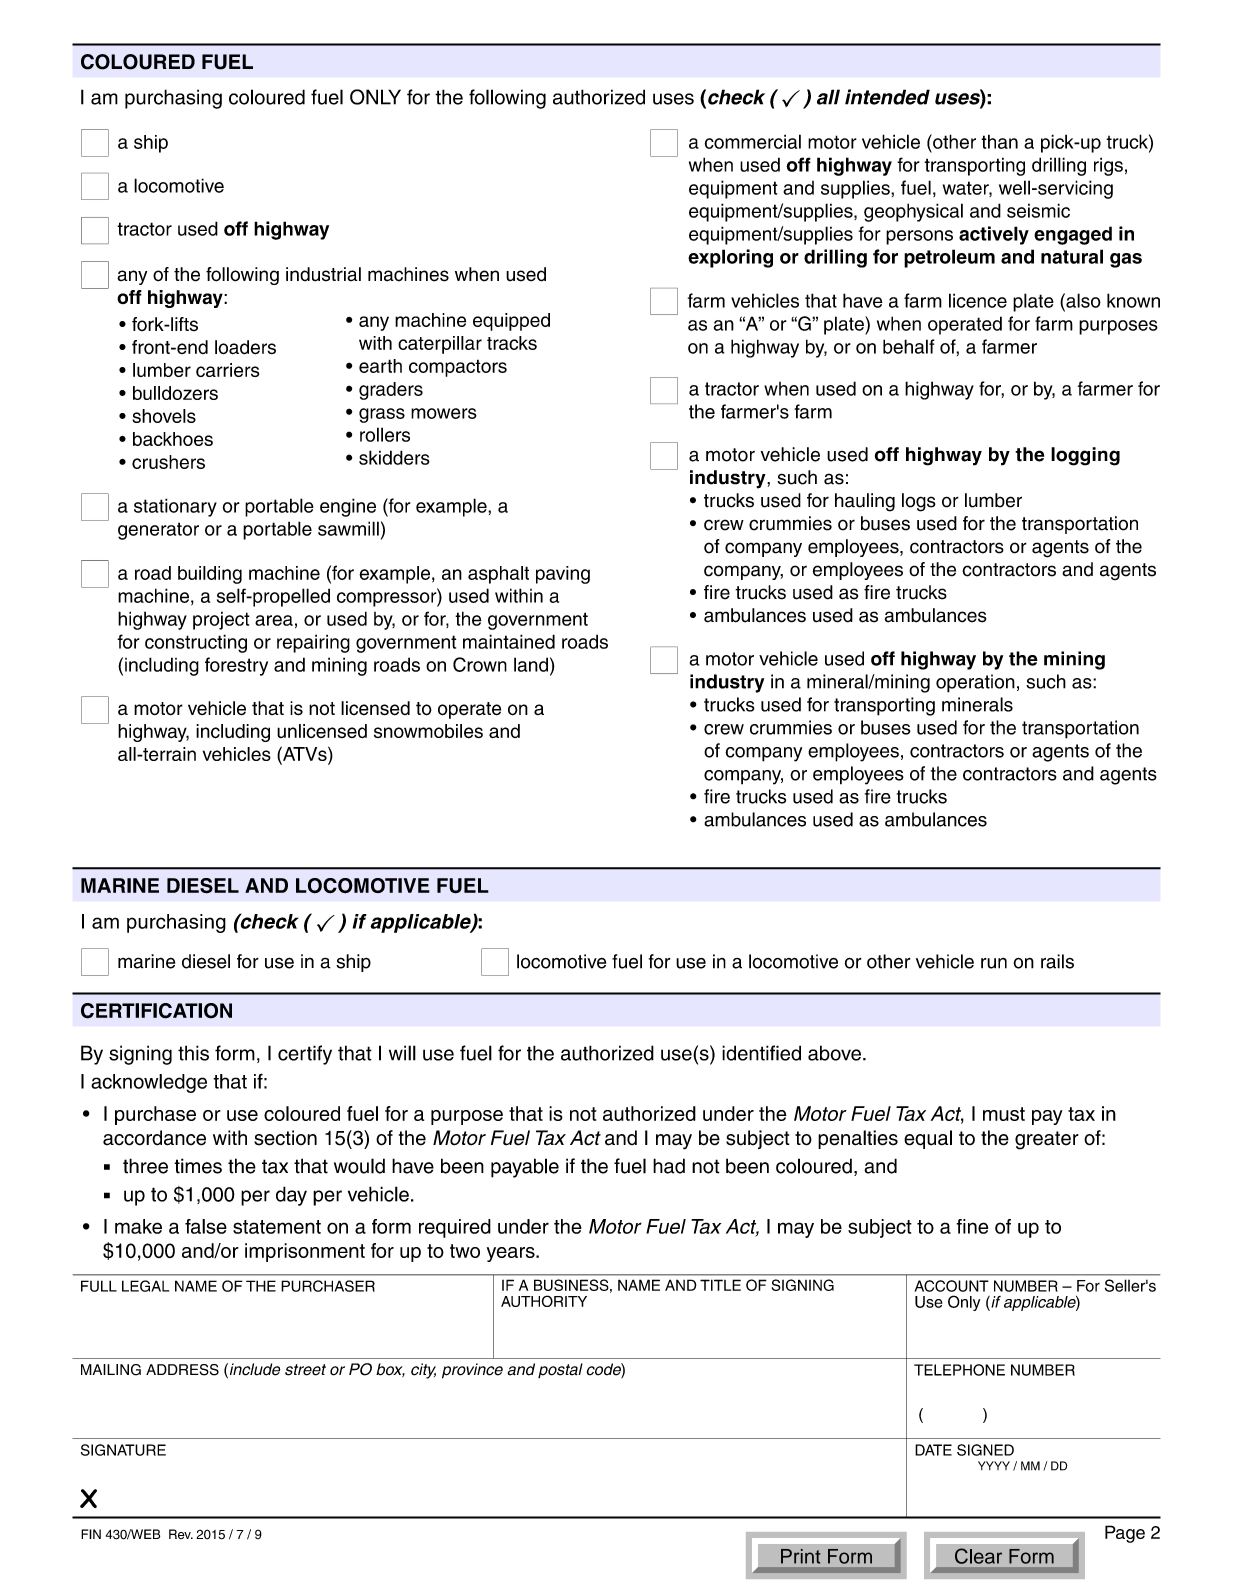  What do you see at coordinates (428, 731) in the screenshot?
I see `snowmobiles` at bounding box center [428, 731].
